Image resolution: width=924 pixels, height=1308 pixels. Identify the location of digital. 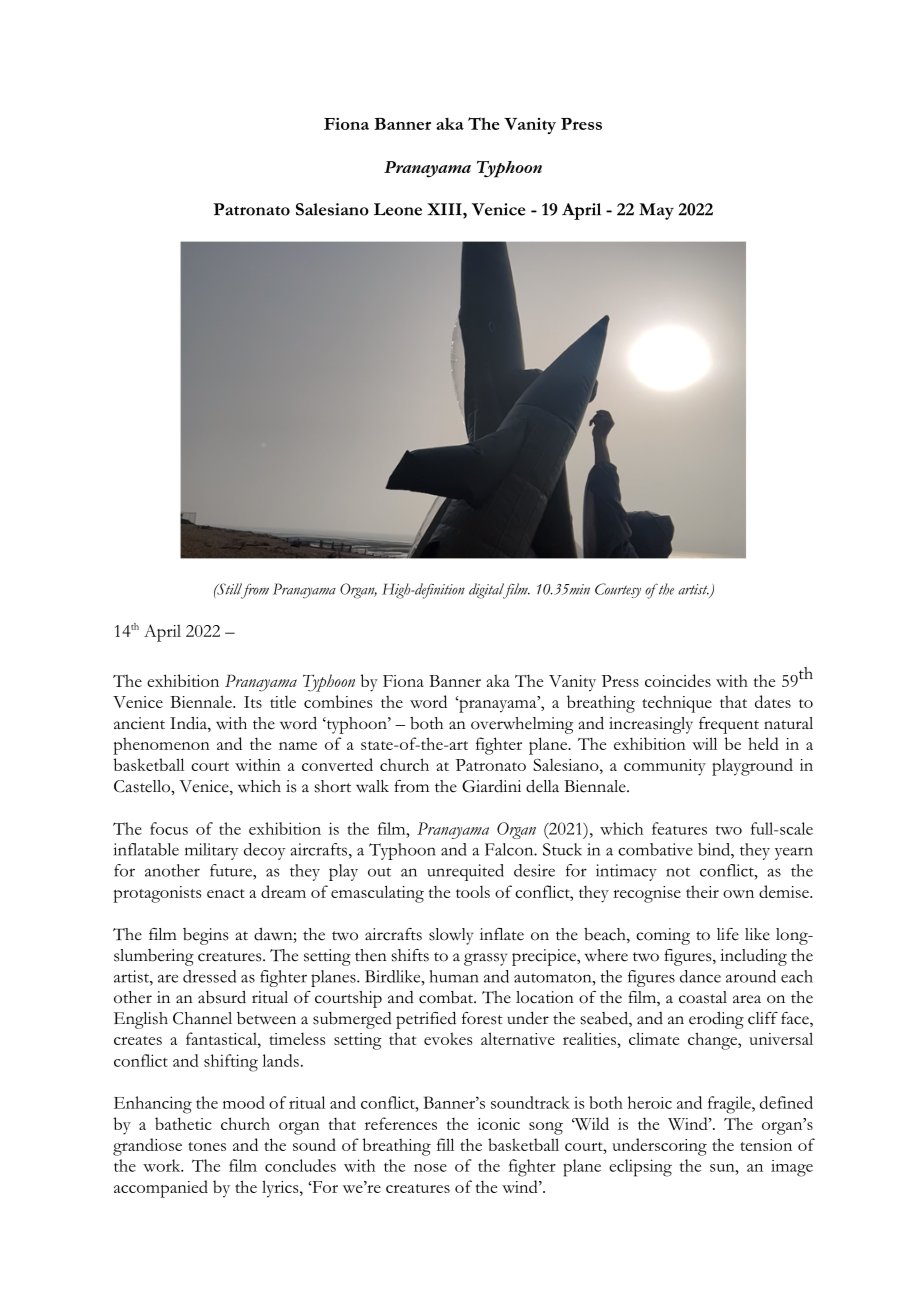
(487, 591).
